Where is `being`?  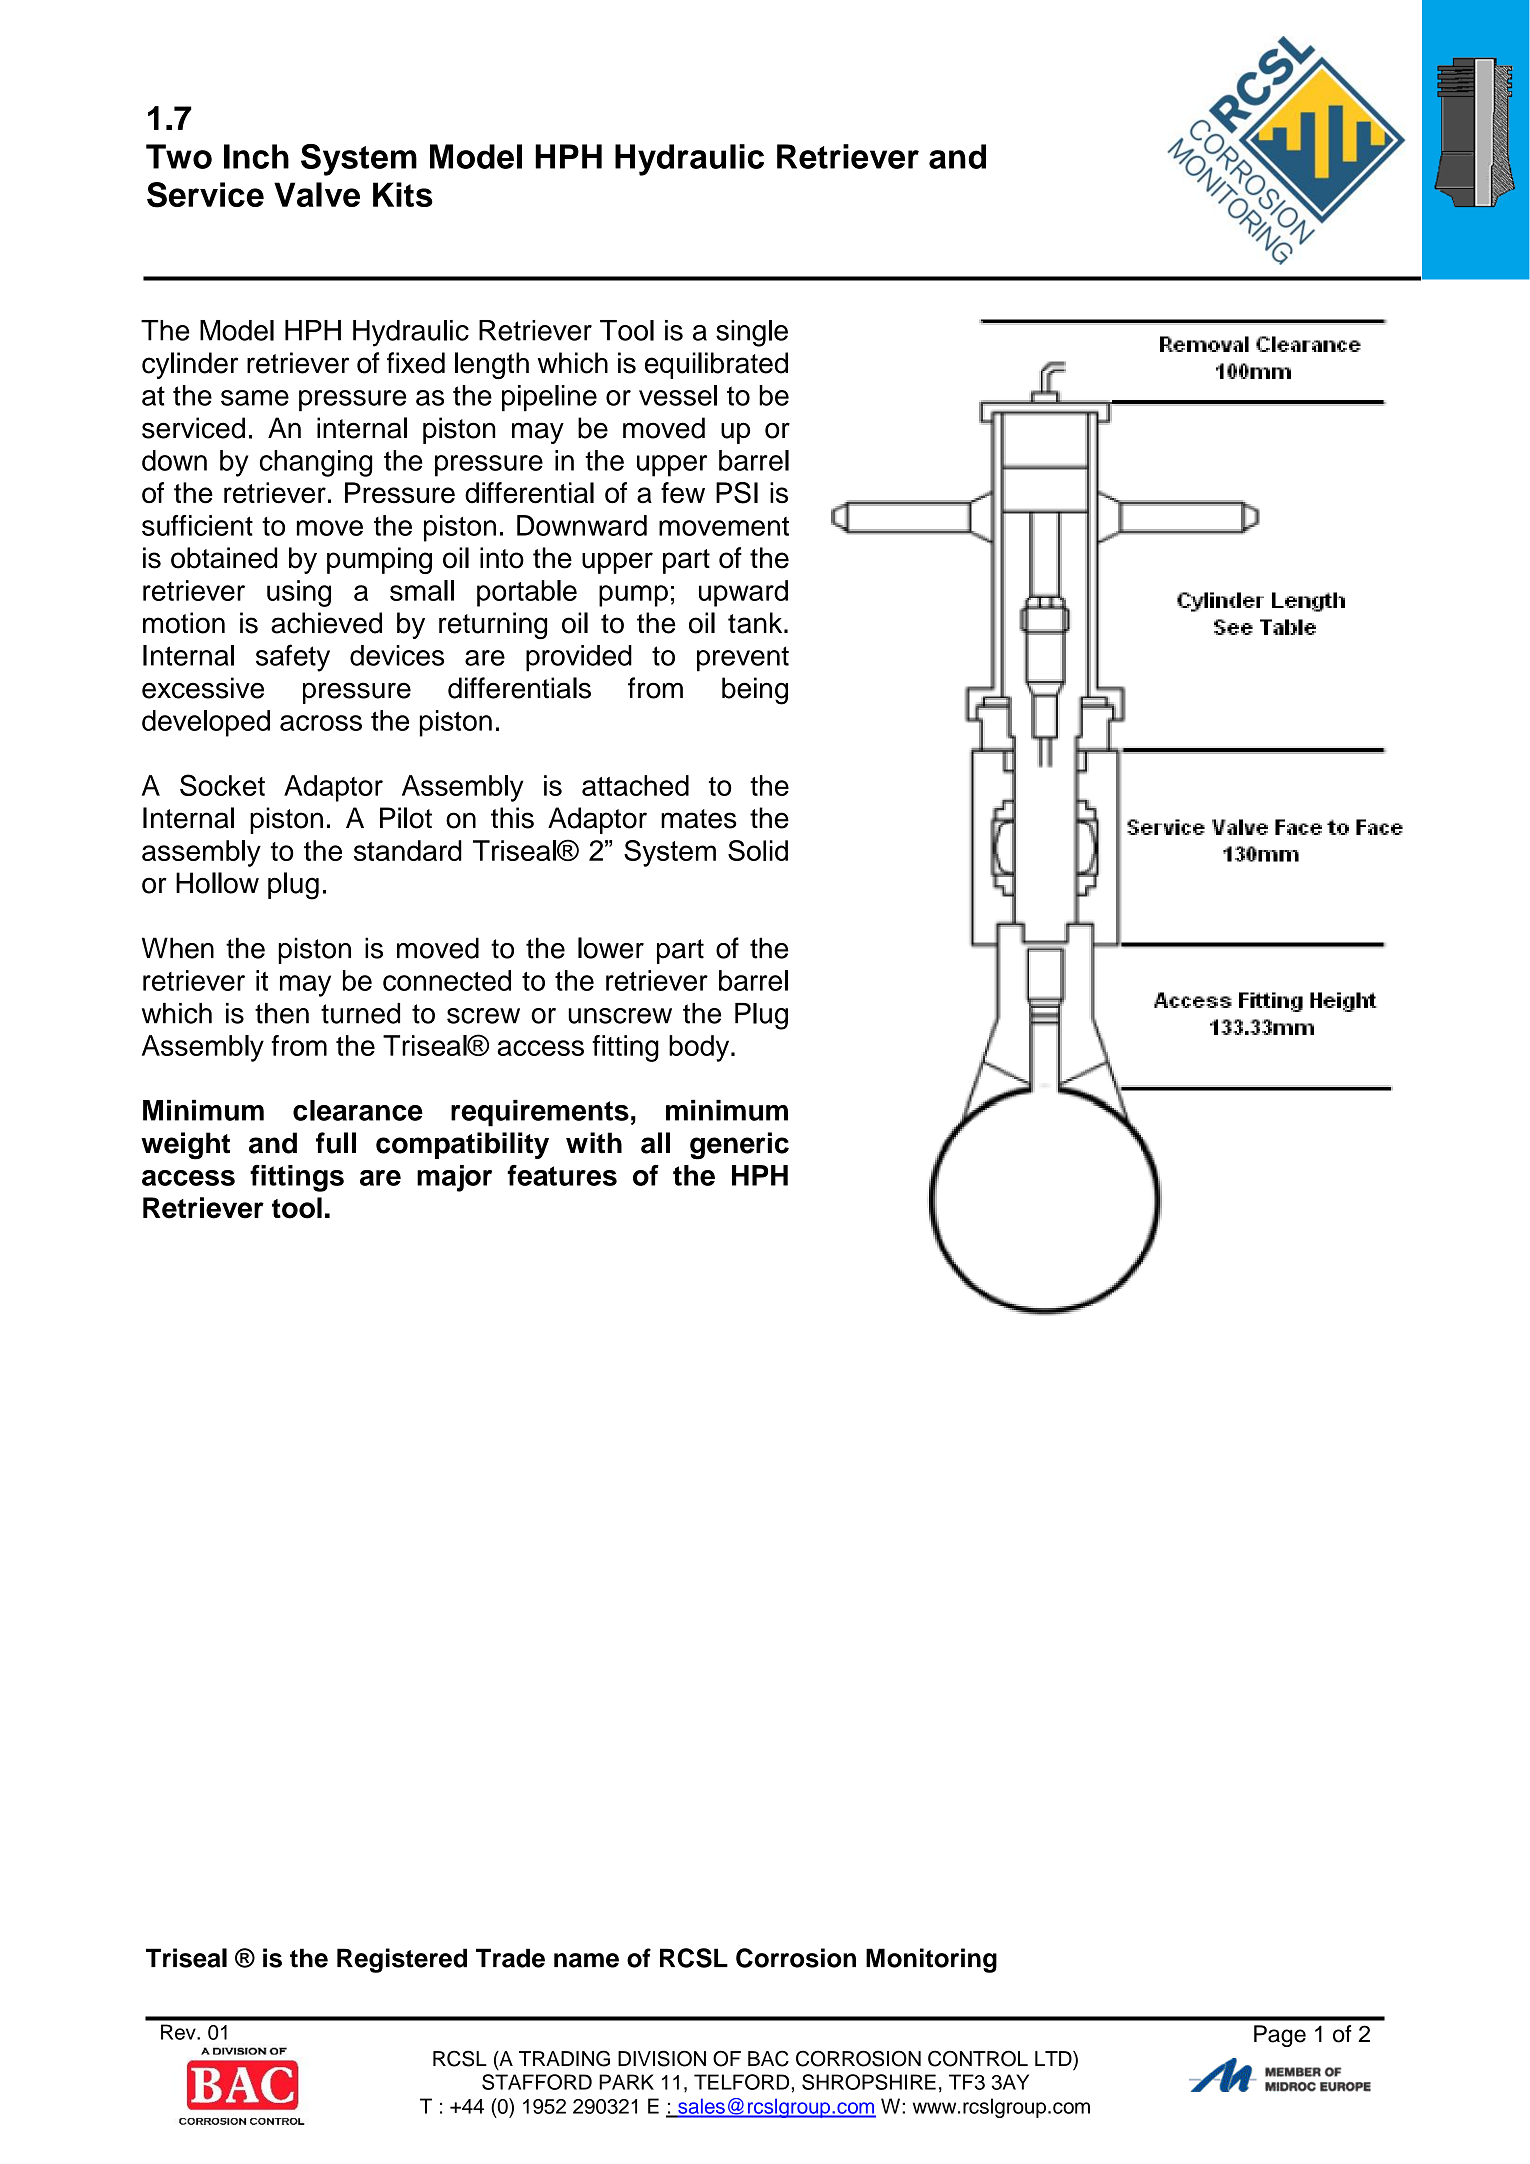 being is located at coordinates (755, 691).
